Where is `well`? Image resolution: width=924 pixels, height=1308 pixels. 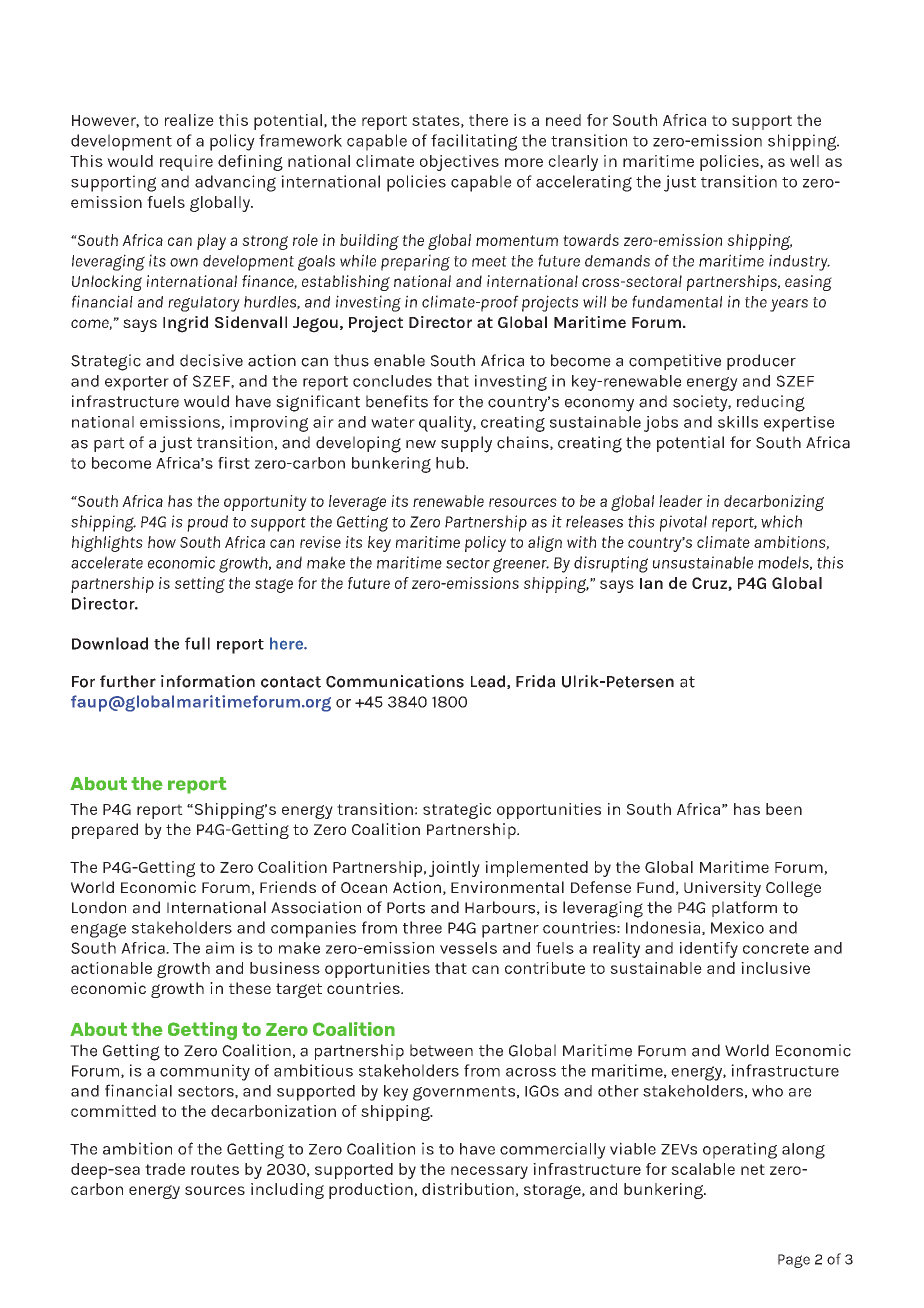
well is located at coordinates (804, 161).
